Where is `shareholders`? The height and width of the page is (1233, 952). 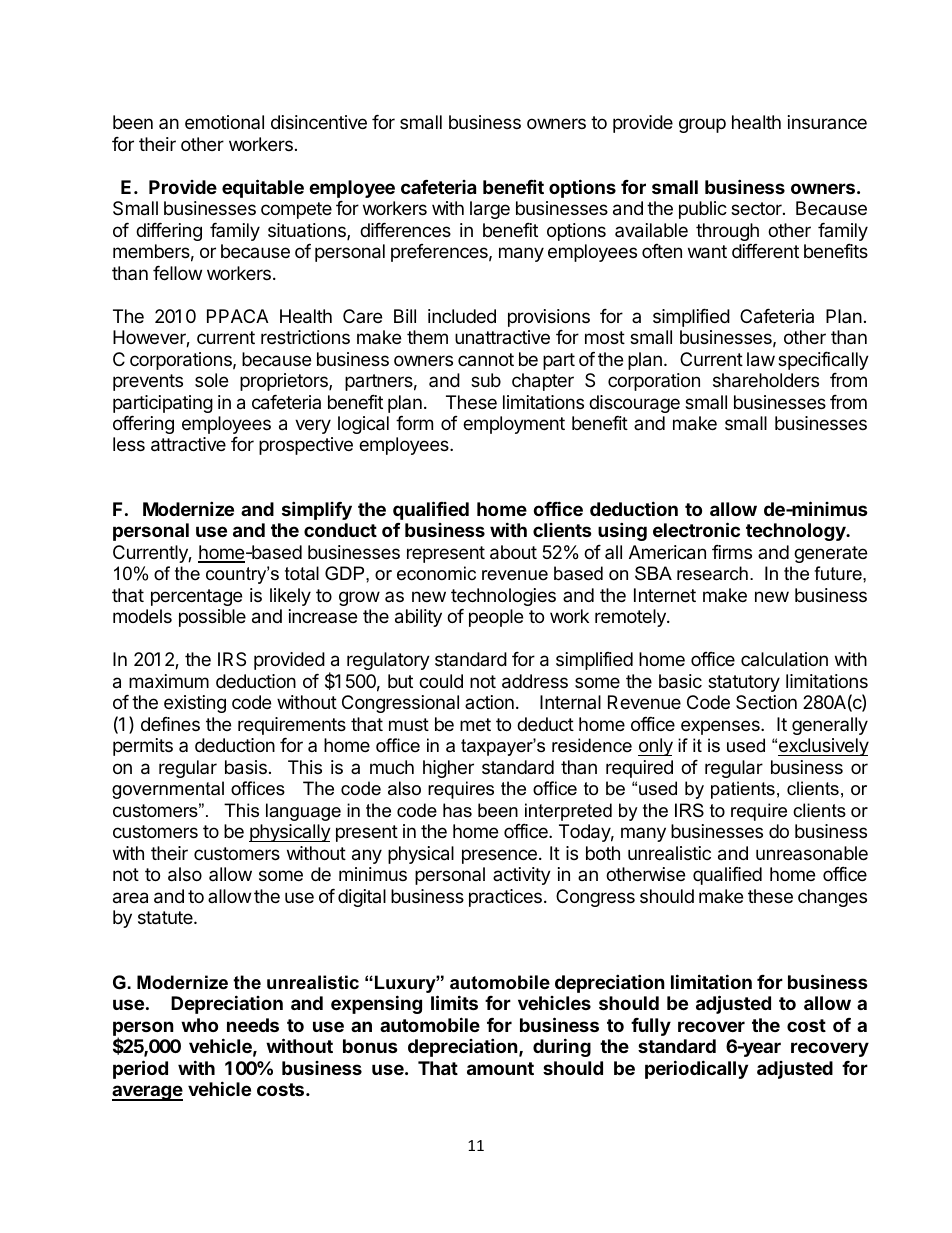 shareholders is located at coordinates (766, 380).
